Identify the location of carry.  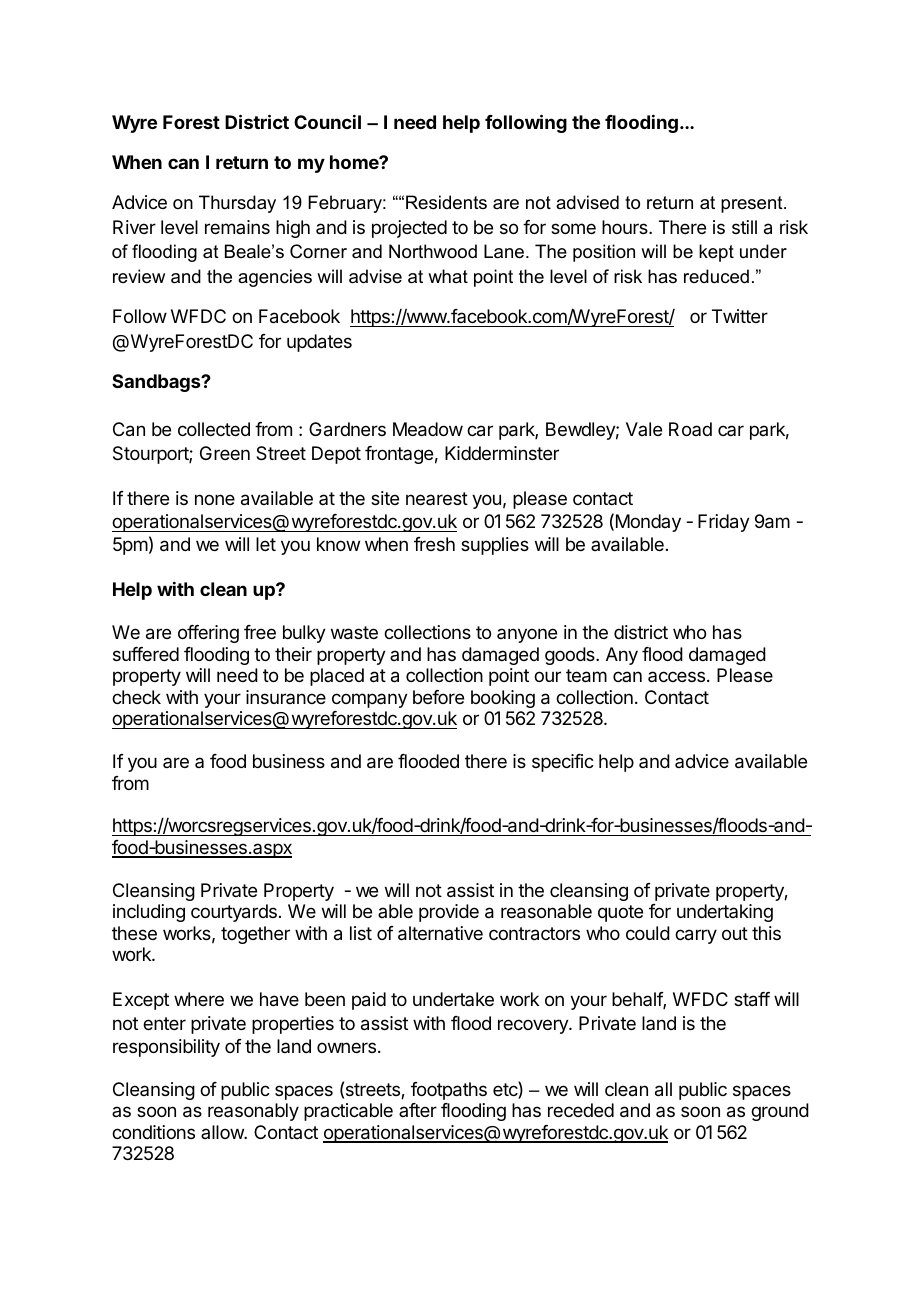
(696, 936).
